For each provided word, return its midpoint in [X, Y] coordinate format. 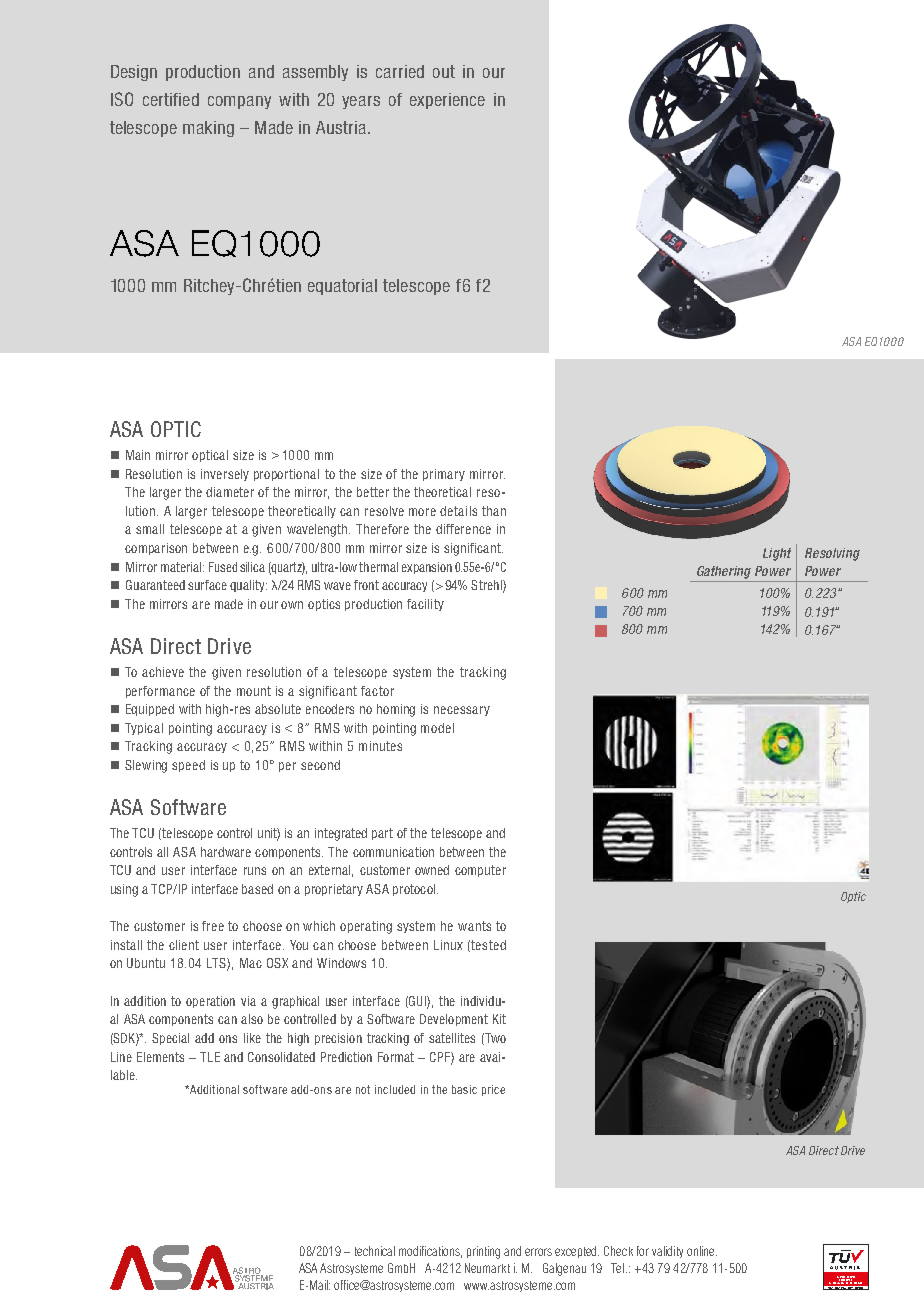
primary [444, 475]
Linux [448, 945]
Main [138, 455]
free [213, 926]
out [444, 71]
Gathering [724, 572]
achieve [163, 672]
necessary [462, 711]
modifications [430, 1252]
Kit [499, 1019]
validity [667, 1252]
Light [777, 554]
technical [375, 1251]
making [208, 129]
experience [447, 101]
